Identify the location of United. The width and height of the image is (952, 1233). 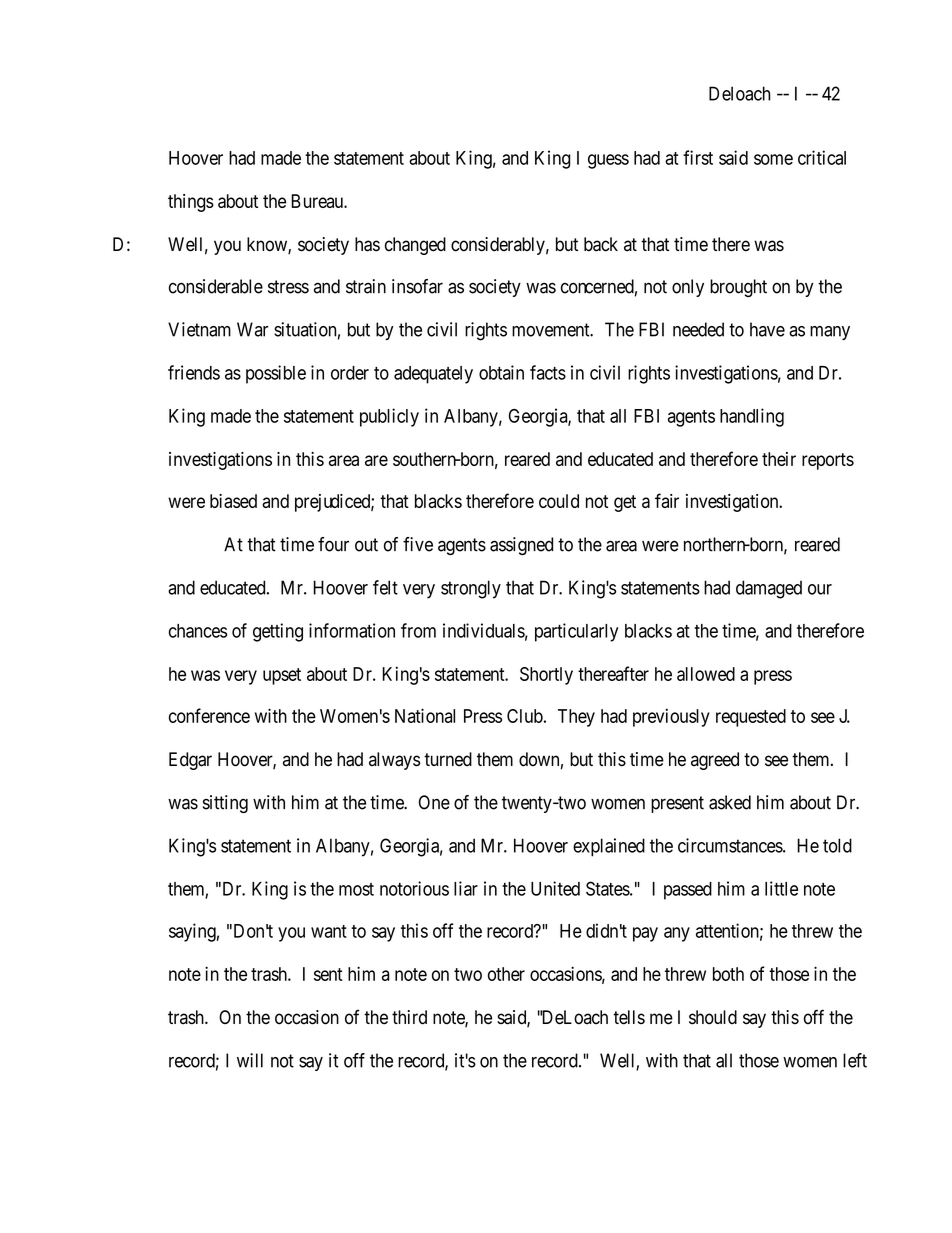
(555, 888).
